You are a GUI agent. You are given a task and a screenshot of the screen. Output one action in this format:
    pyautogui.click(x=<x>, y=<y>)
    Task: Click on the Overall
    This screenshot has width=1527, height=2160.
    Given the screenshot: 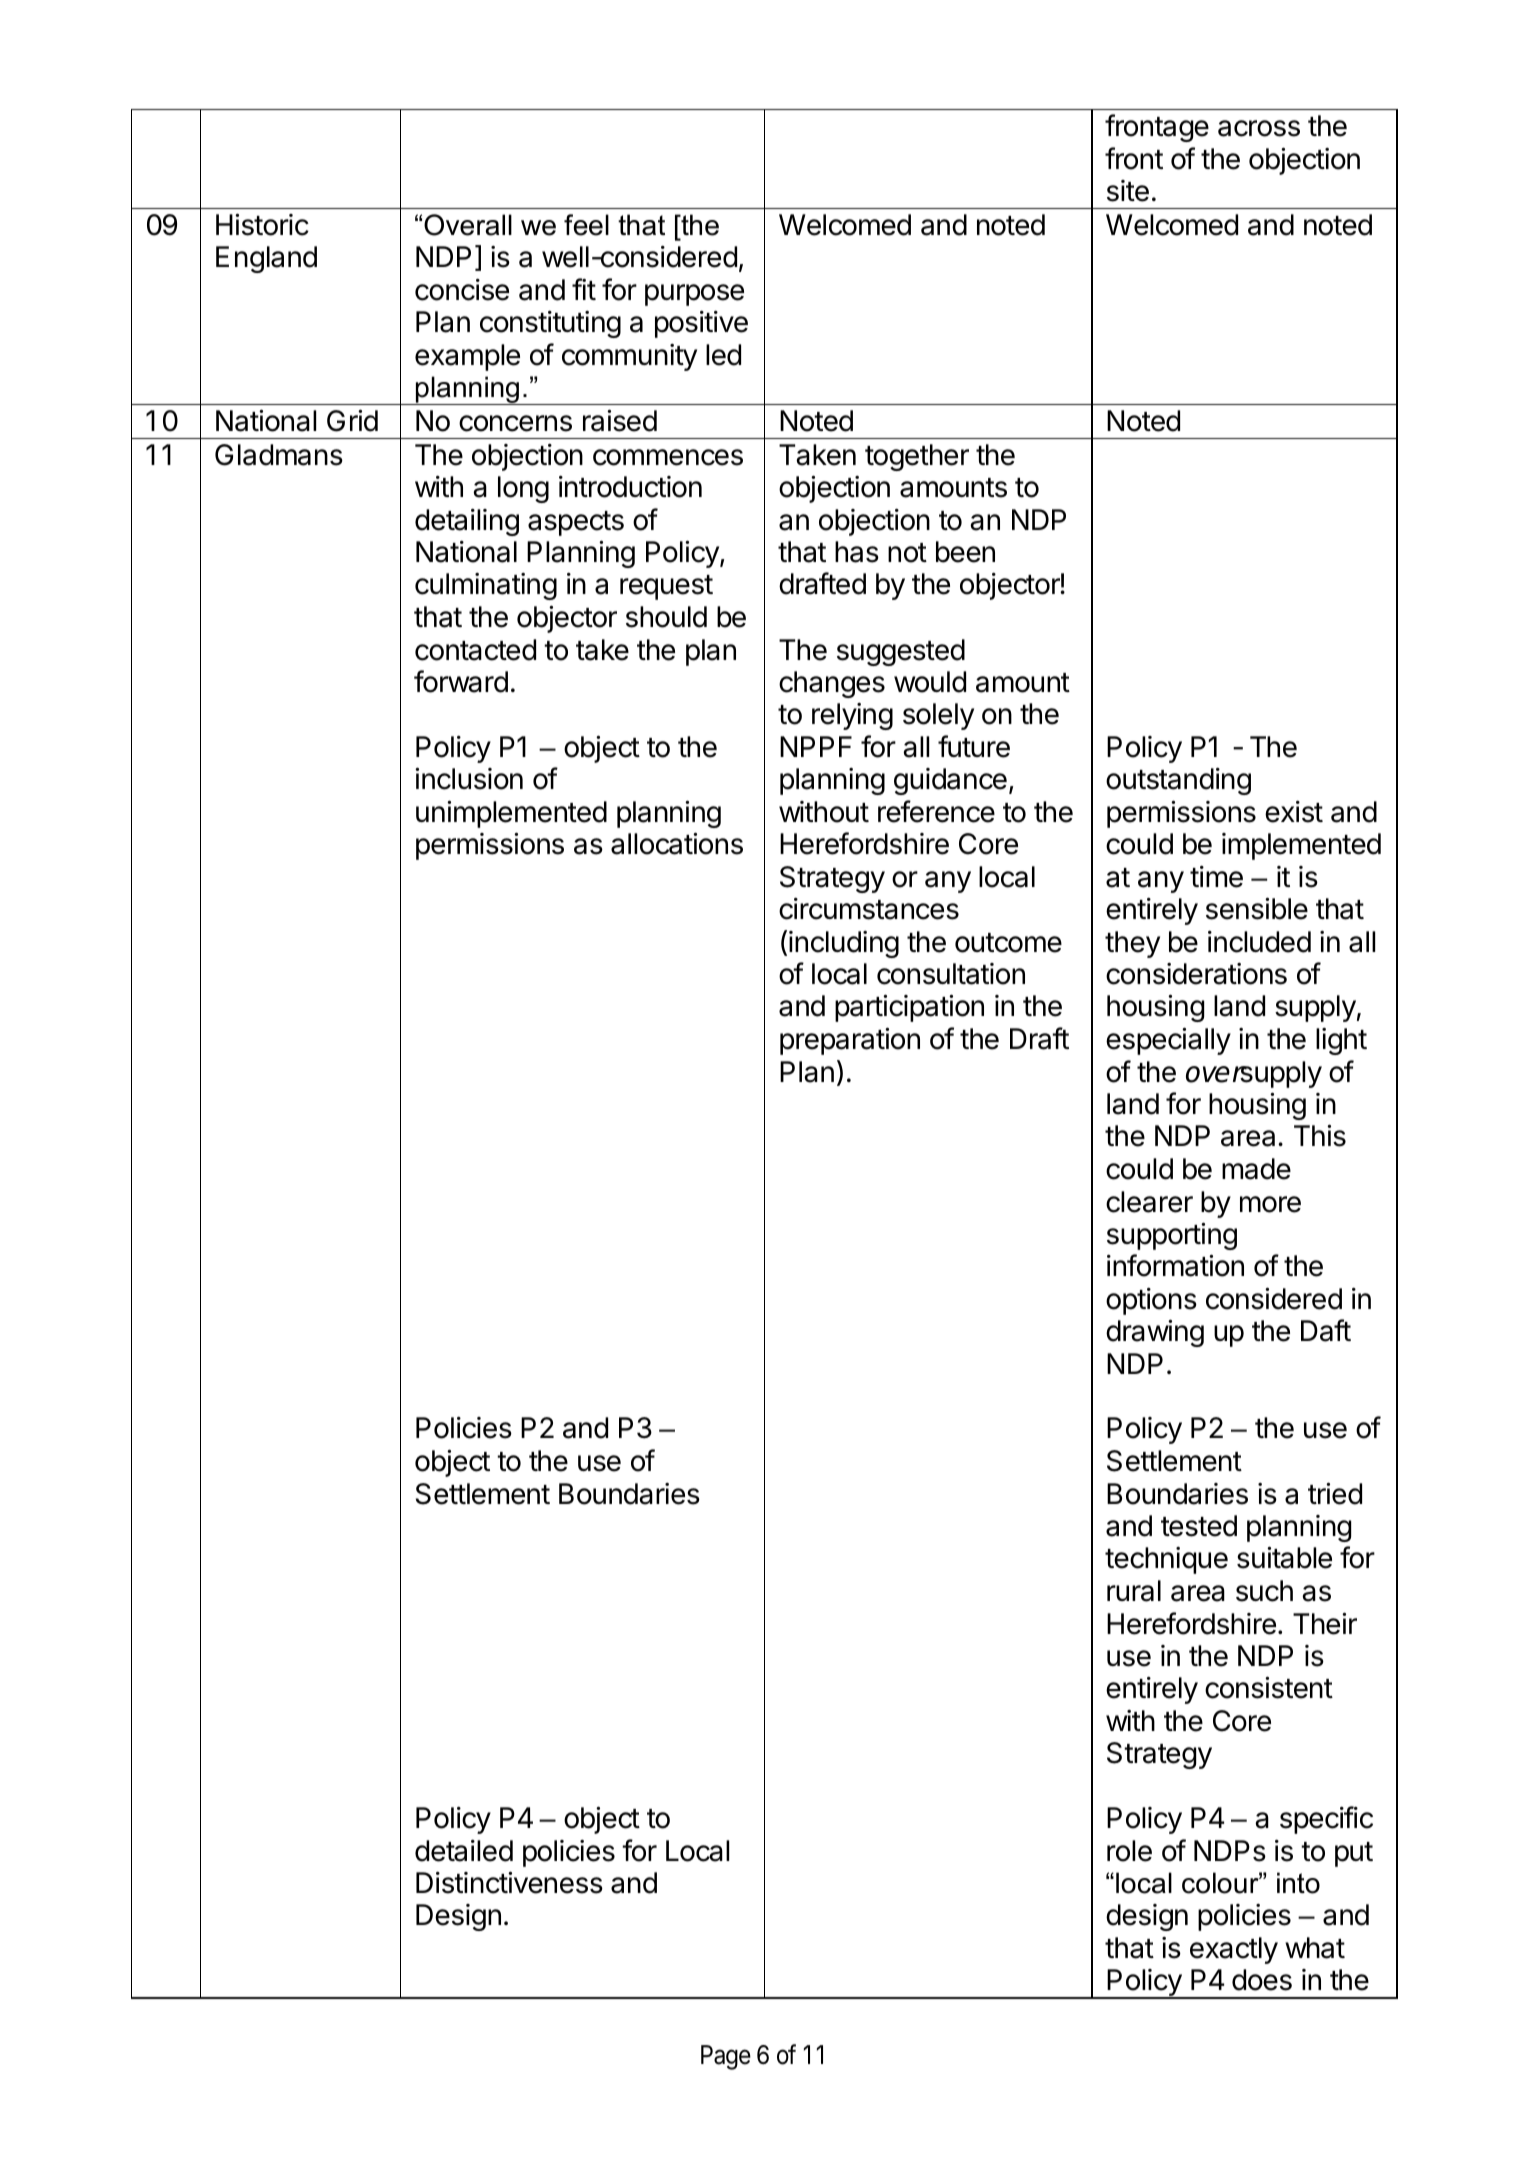 What is the action you would take?
    pyautogui.click(x=468, y=225)
